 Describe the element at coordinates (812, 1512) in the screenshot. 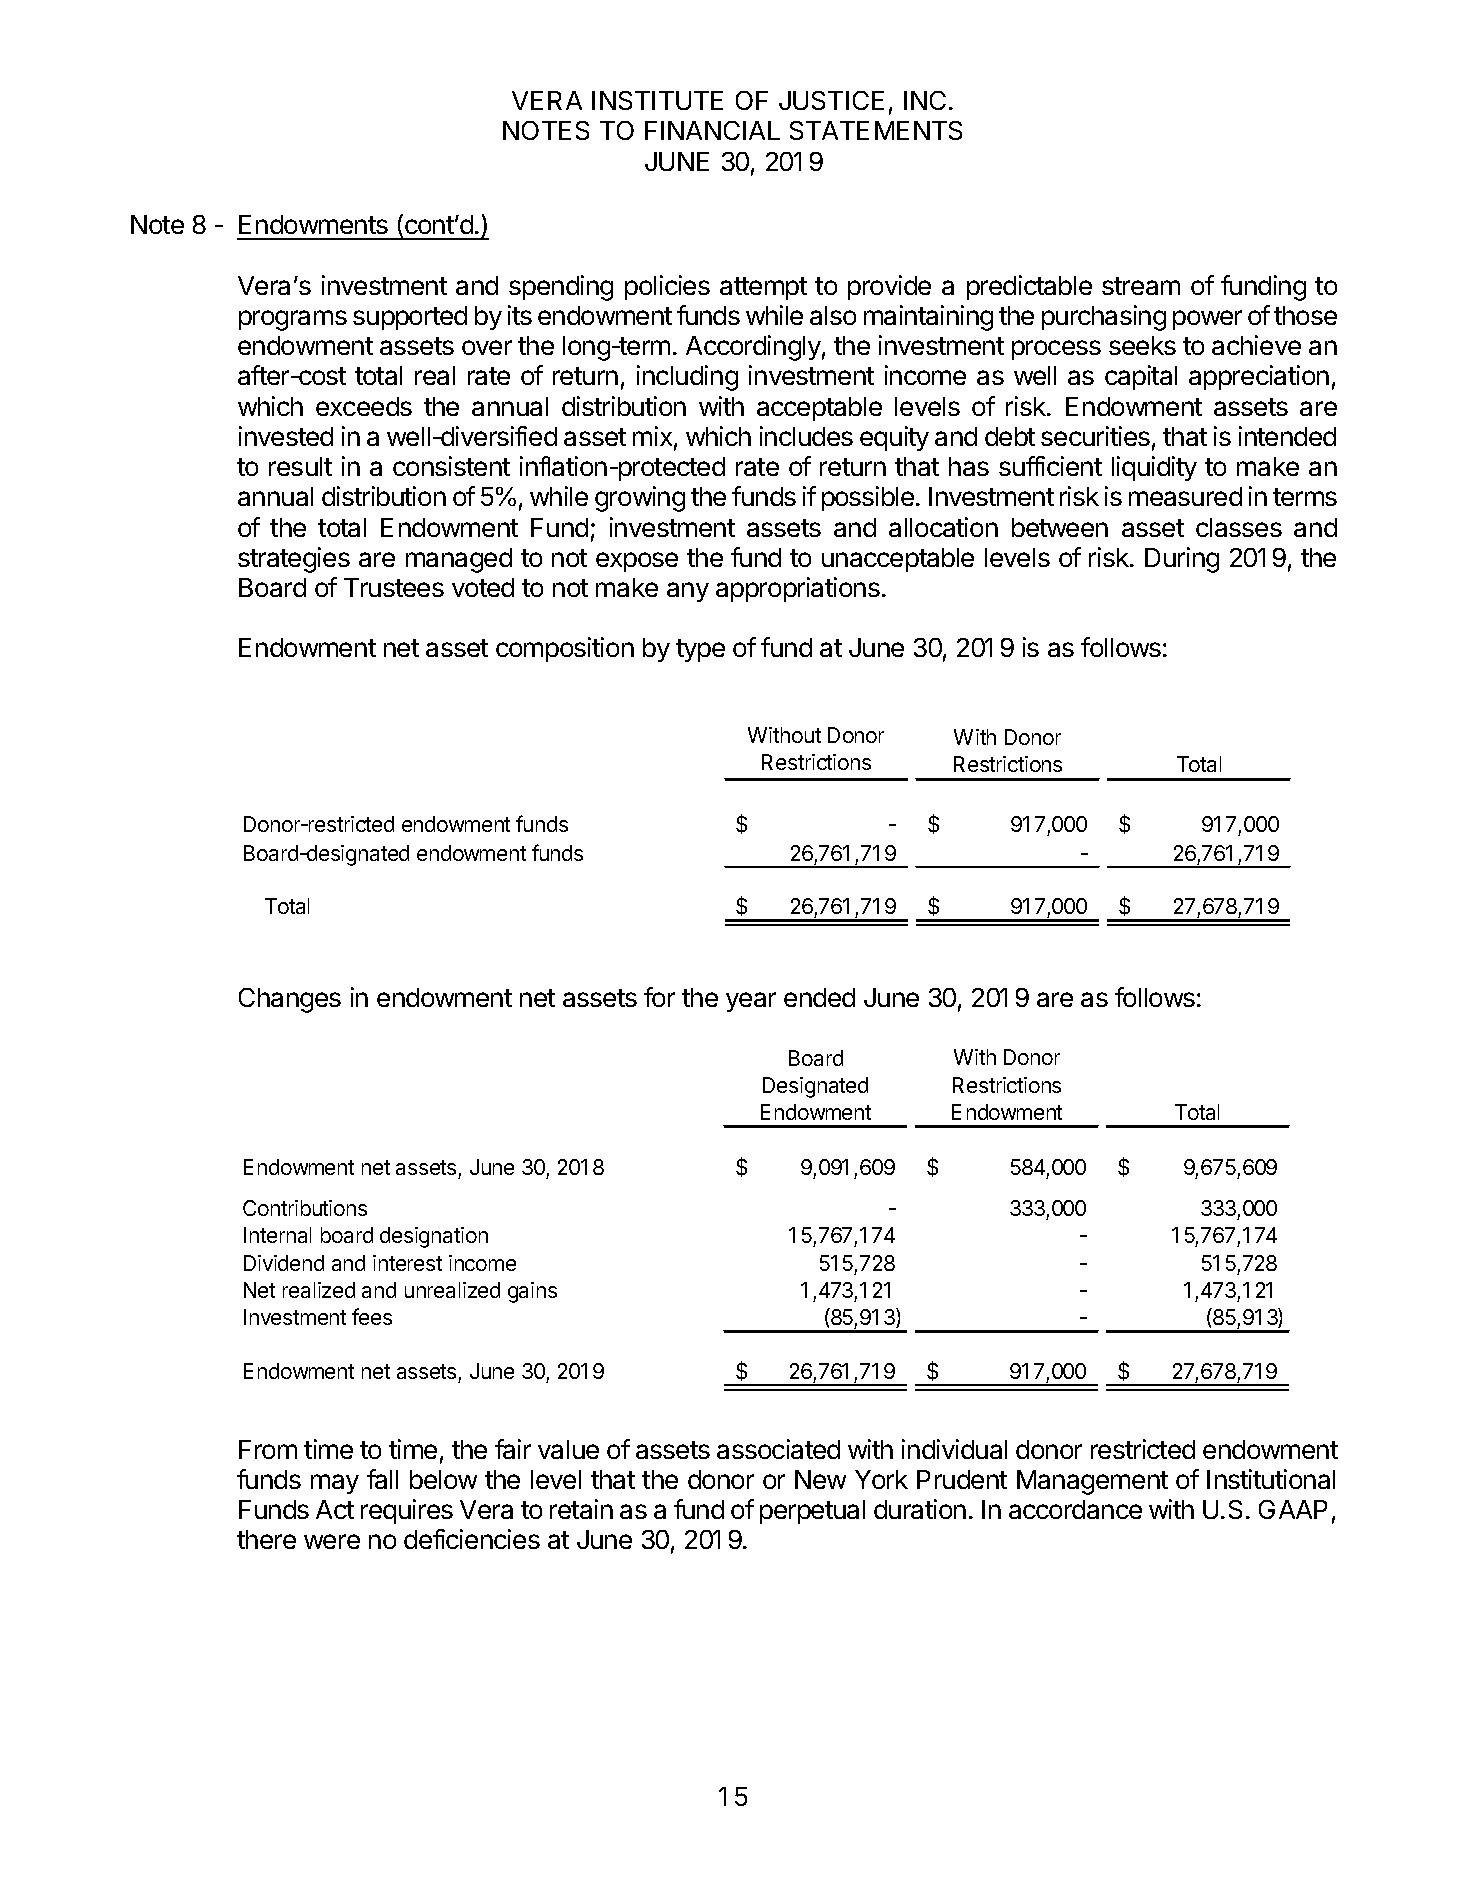

I see `perpetual` at that location.
